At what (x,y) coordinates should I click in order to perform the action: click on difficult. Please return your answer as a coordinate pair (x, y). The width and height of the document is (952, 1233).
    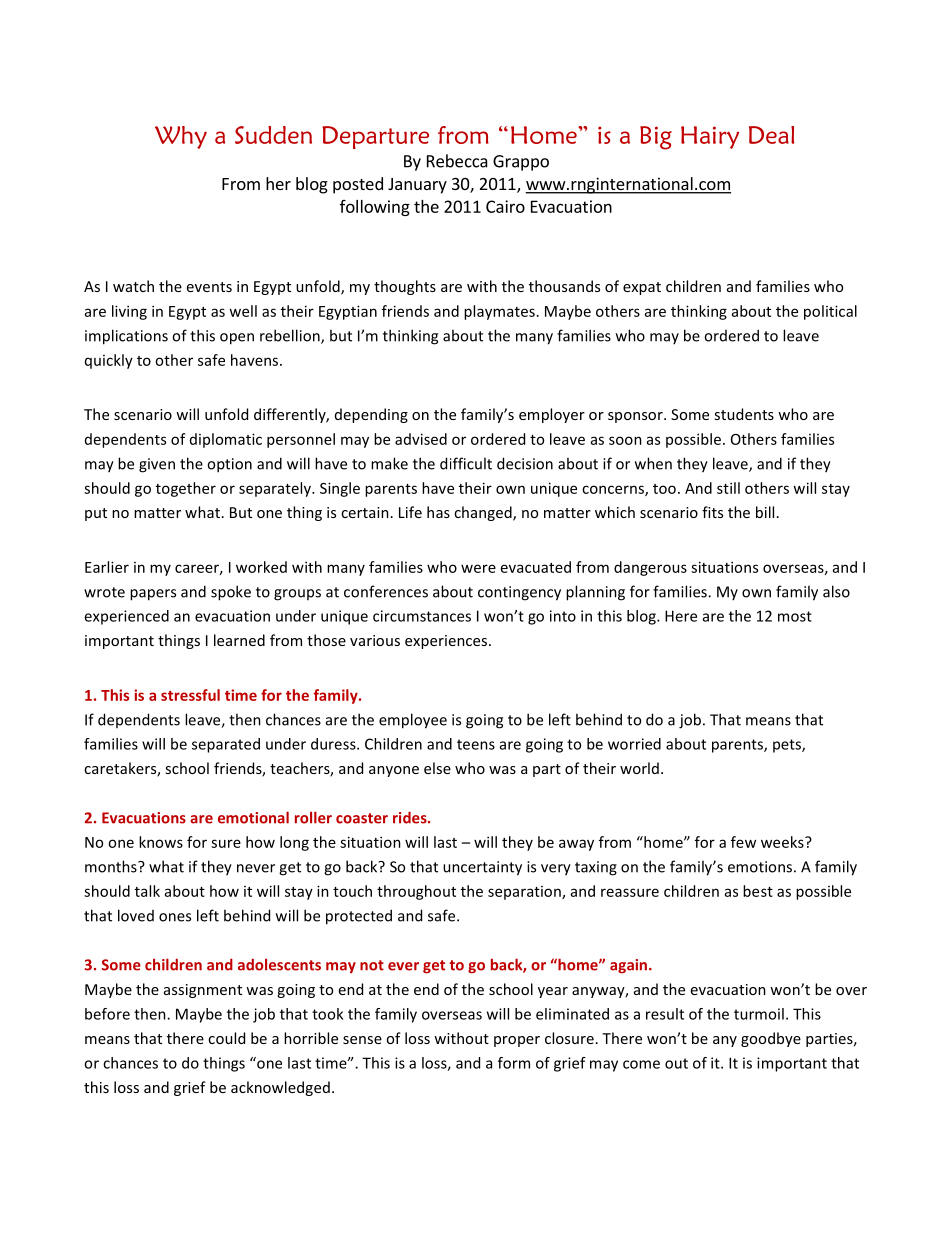
    Looking at the image, I should click on (466, 463).
